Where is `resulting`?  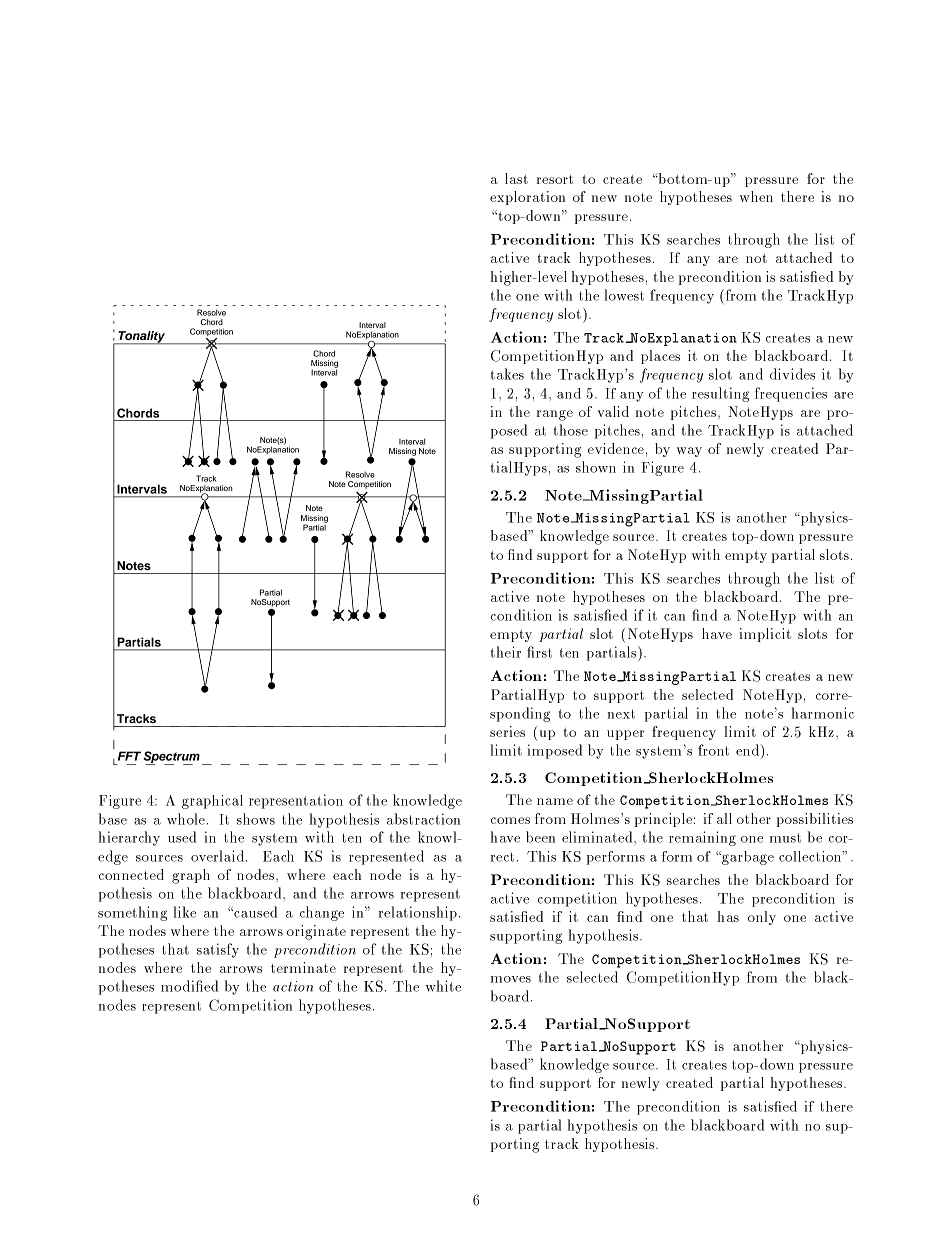
resulting is located at coordinates (720, 394).
